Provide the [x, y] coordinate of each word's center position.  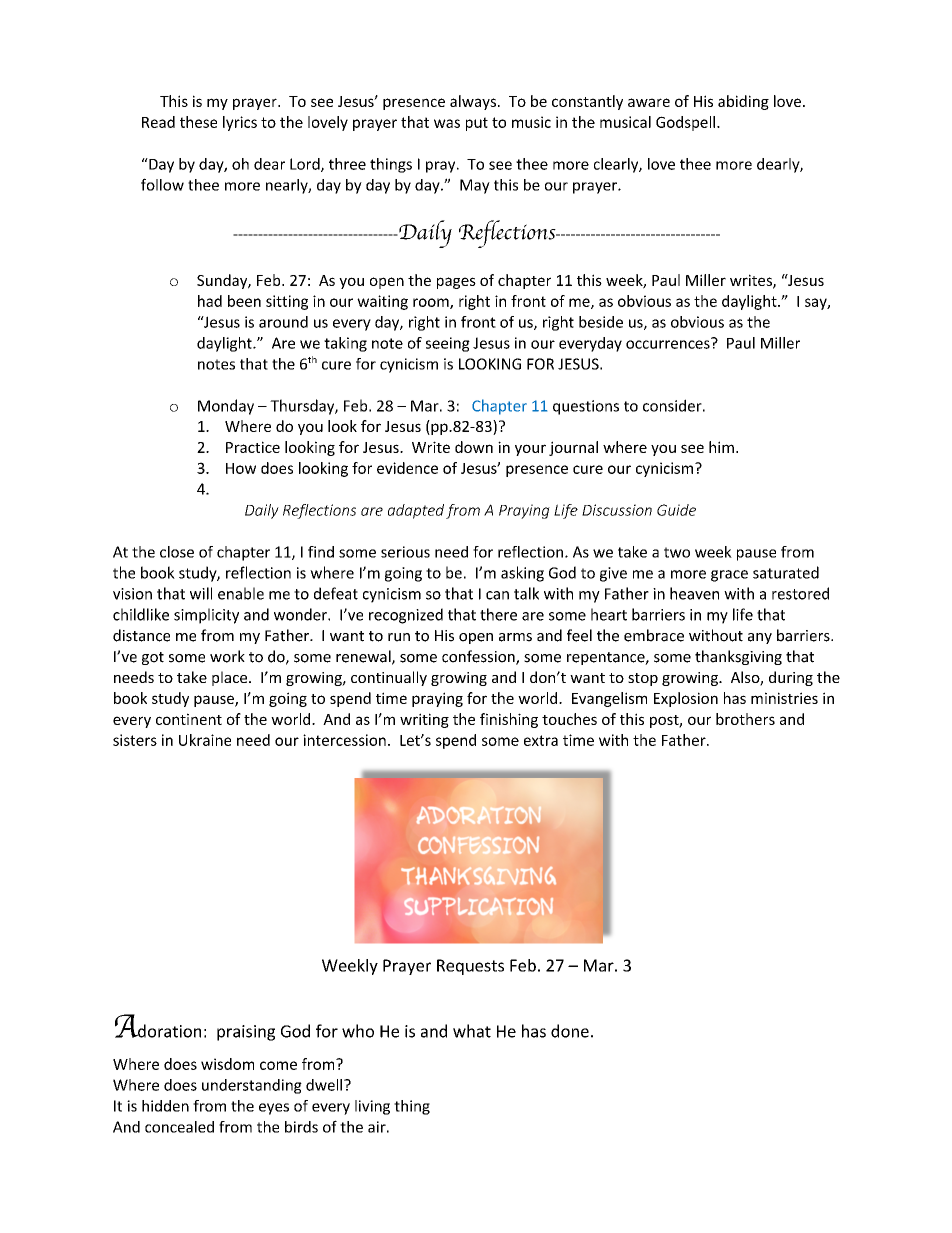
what [472, 1031]
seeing [448, 344]
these [198, 122]
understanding [252, 1086]
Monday [226, 407]
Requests [470, 967]
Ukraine [205, 740]
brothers [745, 719]
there [498, 614]
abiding [743, 102]
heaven [694, 593]
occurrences [669, 343]
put [477, 124]
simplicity [206, 616]
